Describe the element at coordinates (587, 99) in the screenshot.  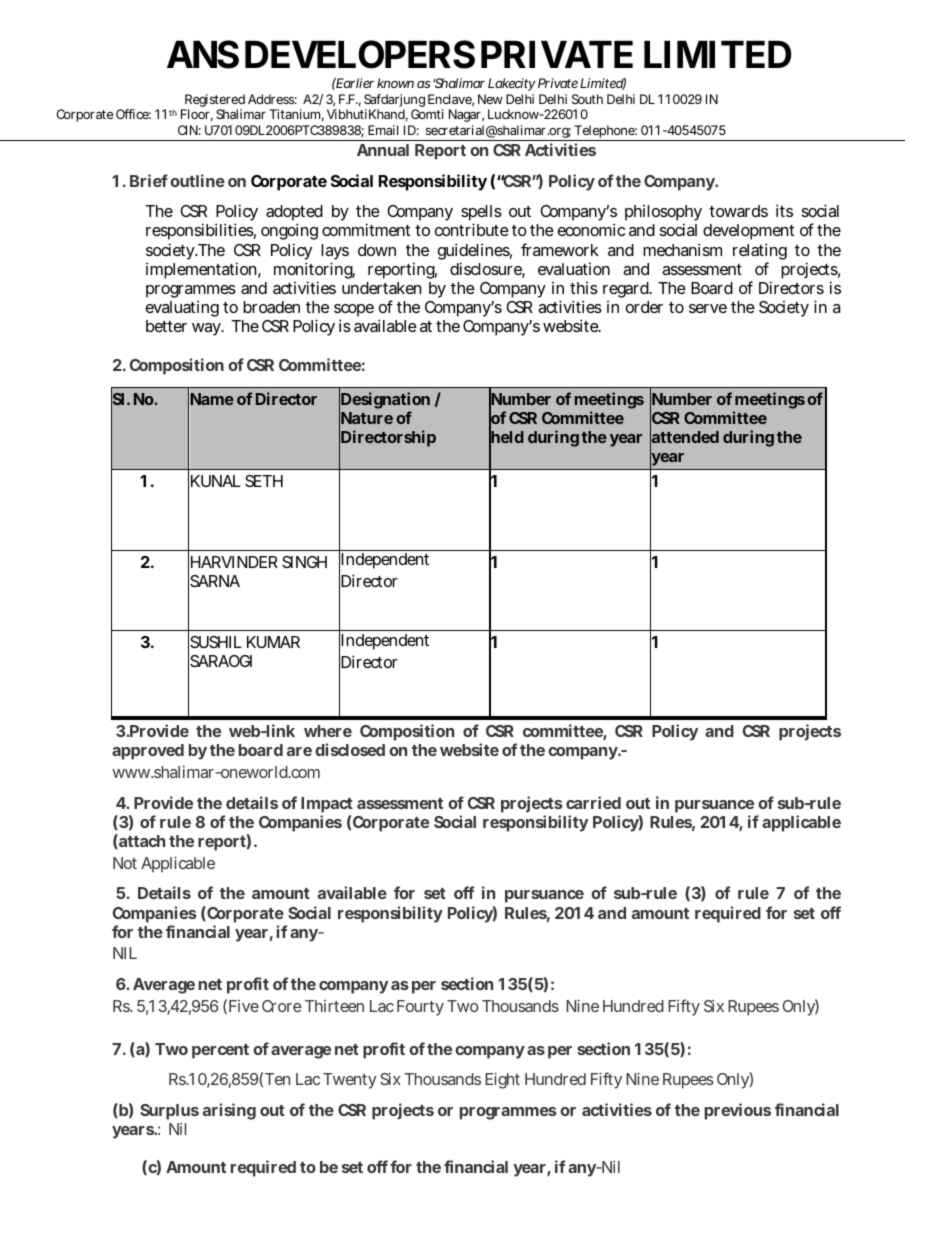
I see `South` at that location.
